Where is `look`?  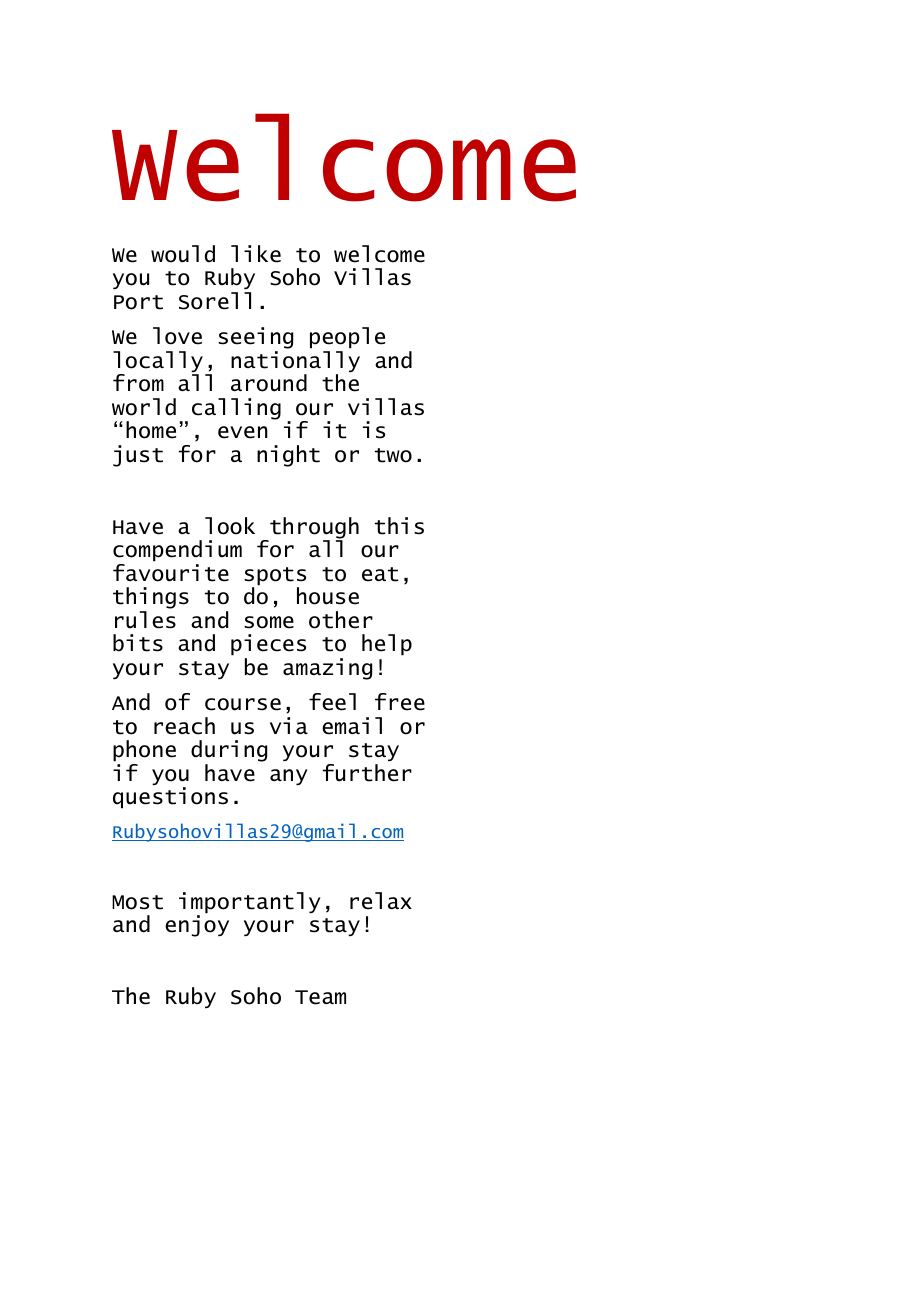
look is located at coordinates (230, 526).
